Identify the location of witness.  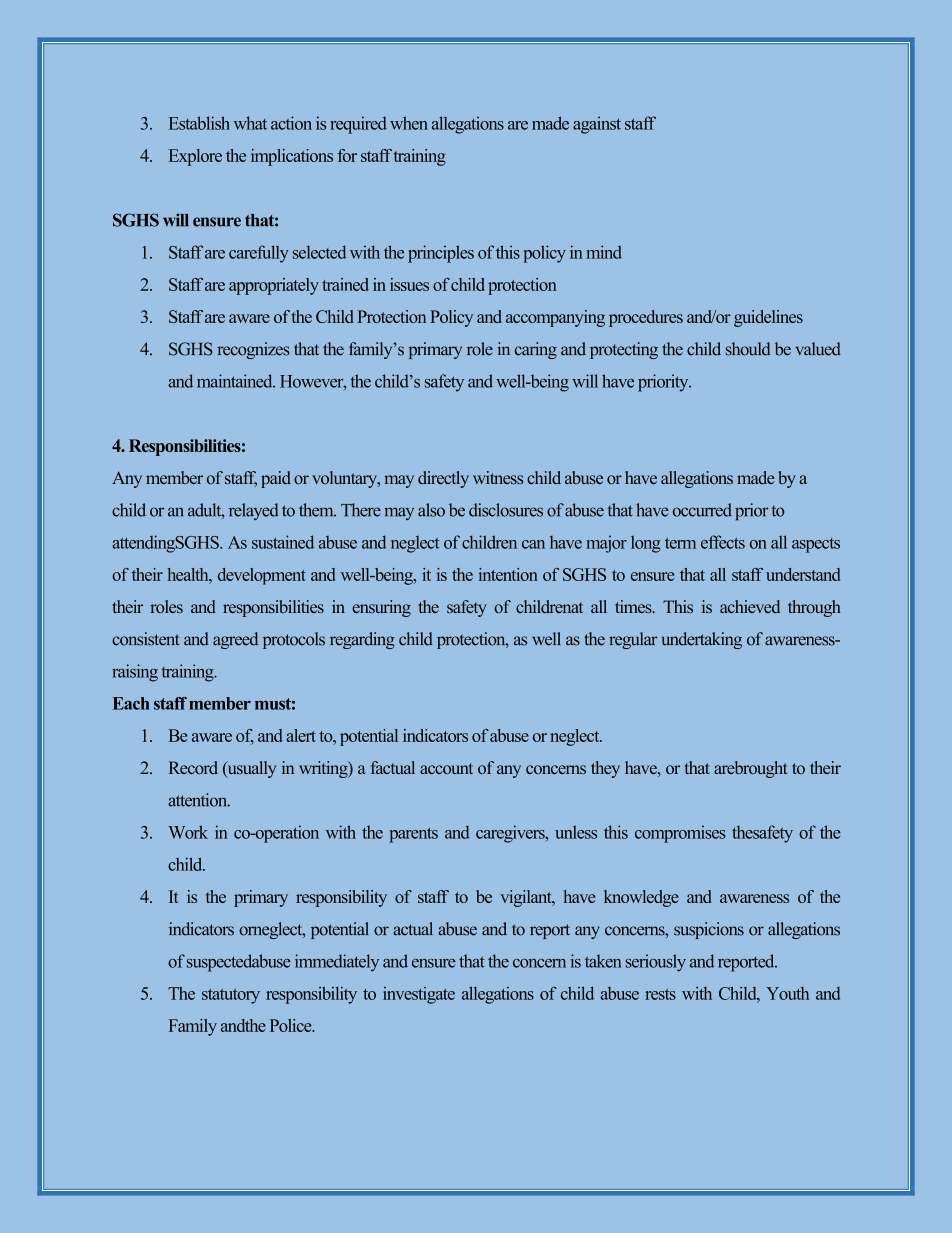
(498, 477).
